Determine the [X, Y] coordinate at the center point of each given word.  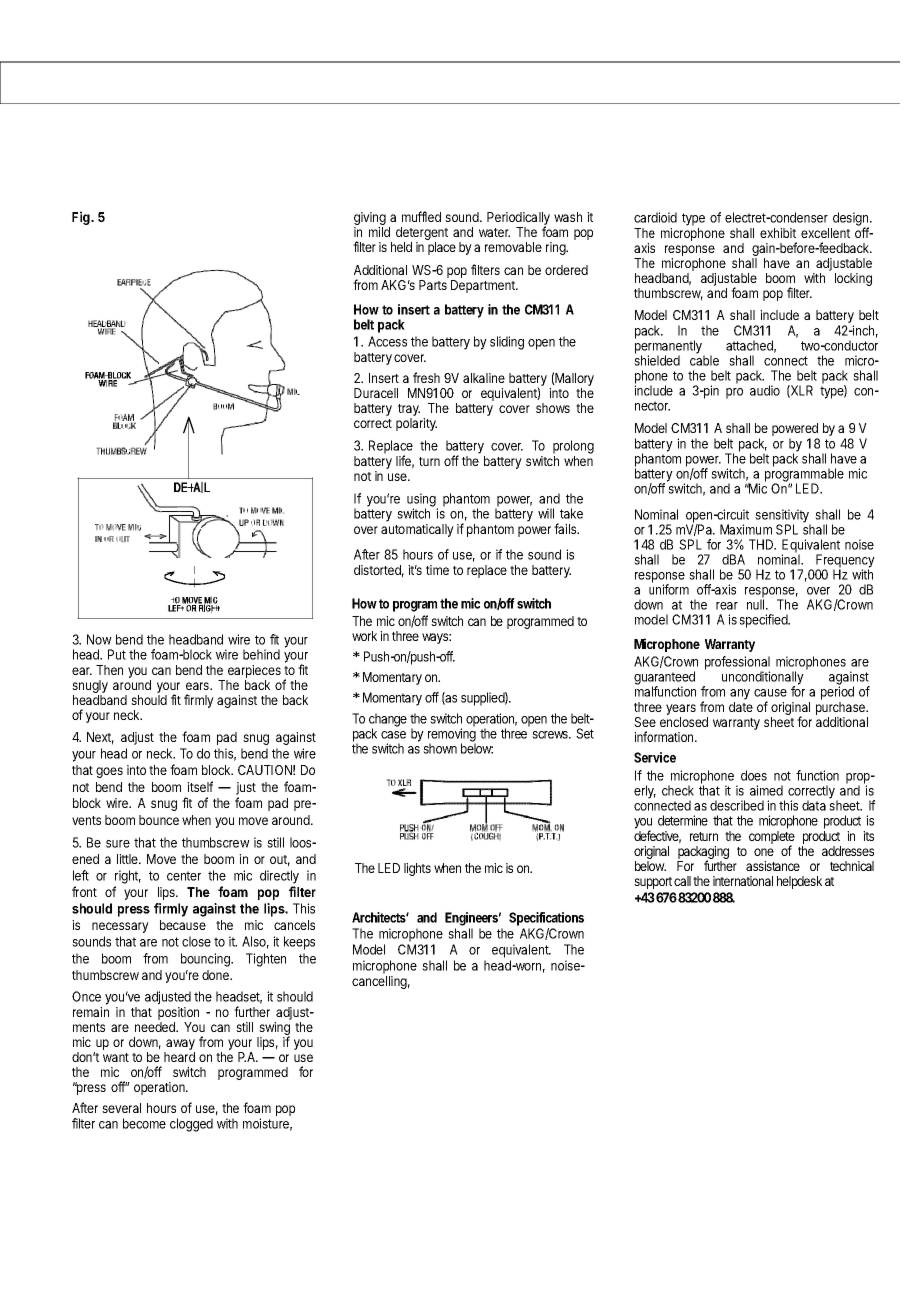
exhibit [778, 233]
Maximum [746, 529]
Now [99, 639]
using [422, 501]
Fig [82, 218]
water [494, 232]
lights [417, 869]
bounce [159, 820]
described [737, 805]
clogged [191, 1125]
